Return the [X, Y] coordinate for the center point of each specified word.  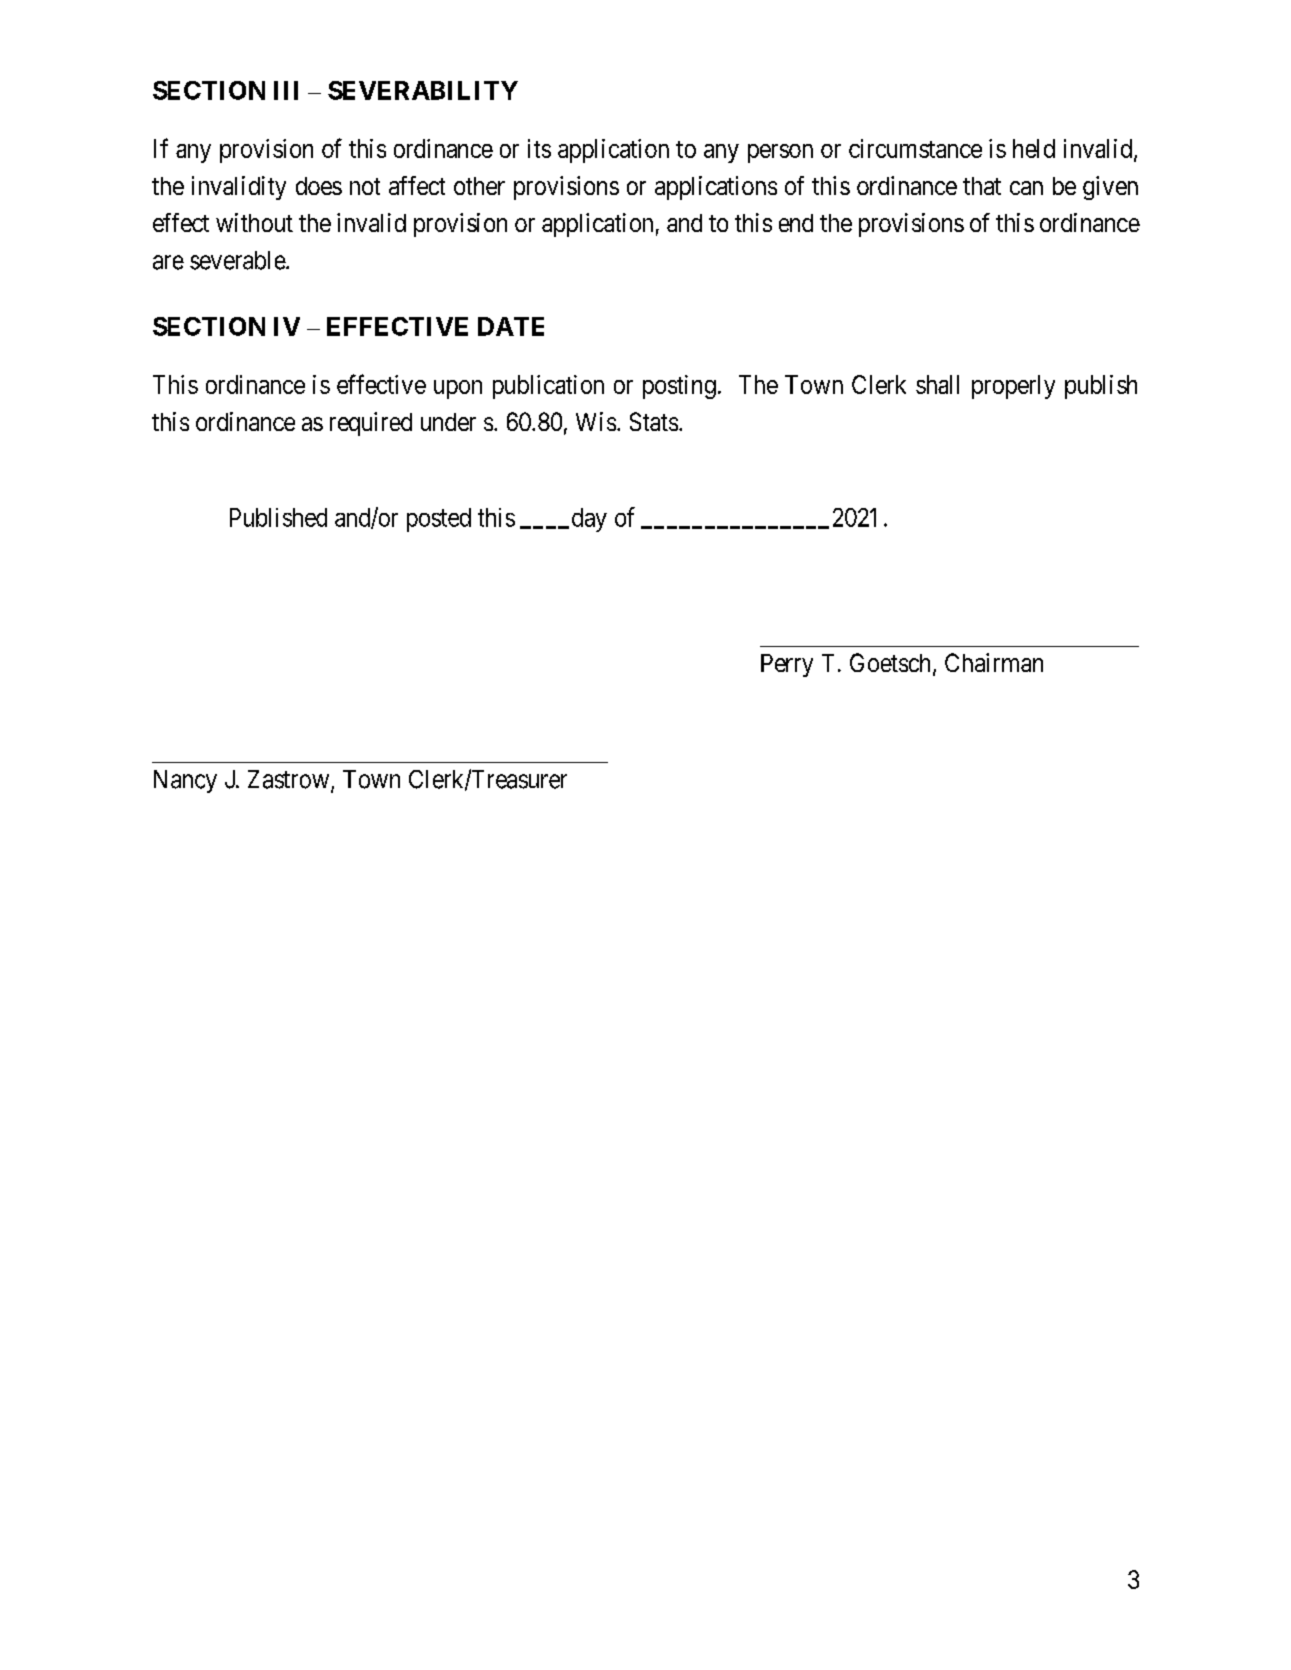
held [1034, 148]
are [168, 262]
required [371, 424]
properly [1013, 387]
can [1026, 188]
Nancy [185, 781]
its [539, 148]
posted [439, 520]
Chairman [994, 662]
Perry [787, 665]
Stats [654, 421]
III [286, 90]
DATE [511, 326]
